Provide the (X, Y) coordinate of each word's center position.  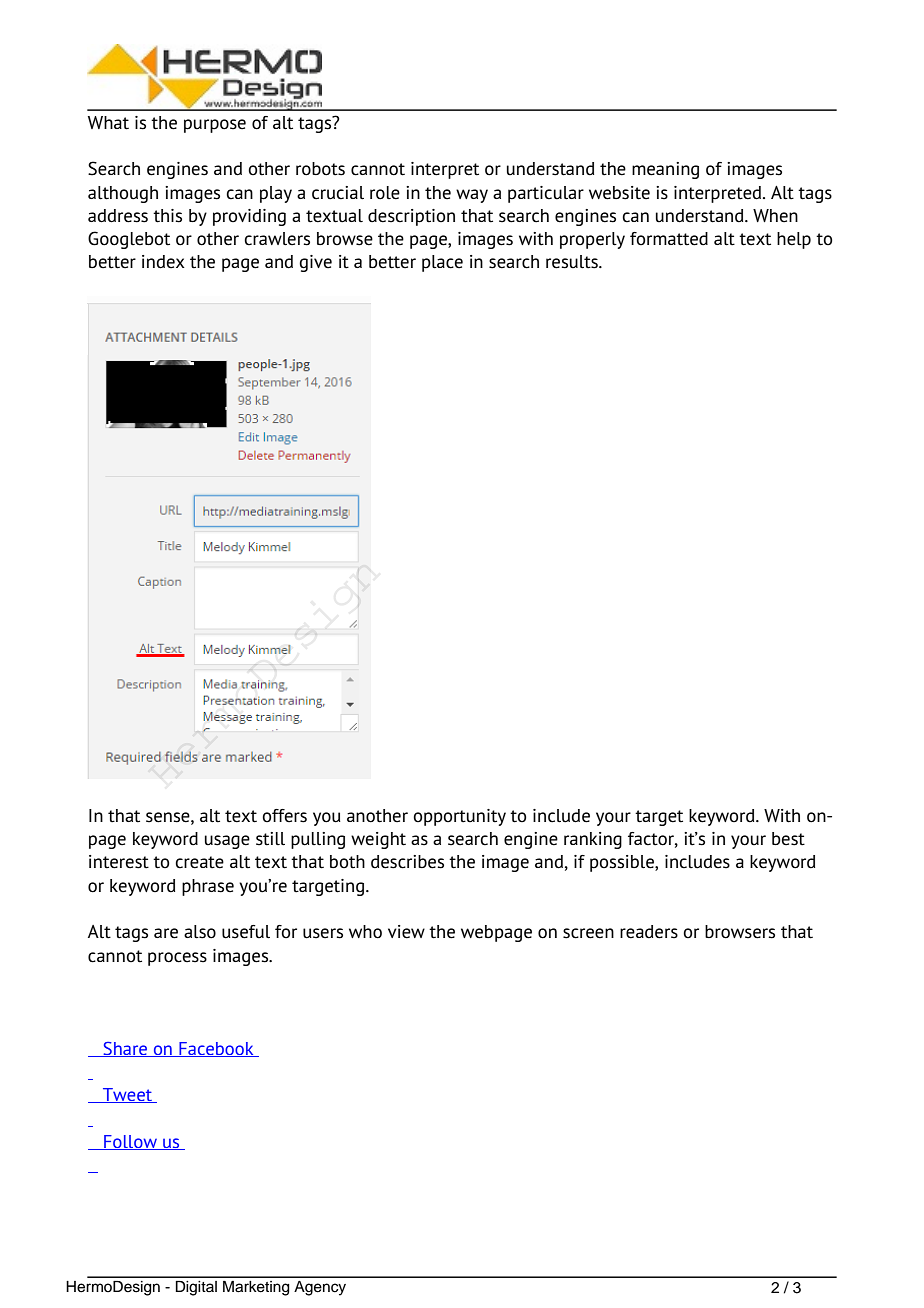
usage (227, 842)
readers (649, 932)
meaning (665, 170)
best (788, 839)
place (442, 263)
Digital (196, 1288)
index (163, 262)
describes (407, 862)
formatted (669, 239)
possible (623, 863)
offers (284, 816)
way (472, 196)
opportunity (459, 817)
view (406, 932)
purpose (215, 126)
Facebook (216, 1049)
